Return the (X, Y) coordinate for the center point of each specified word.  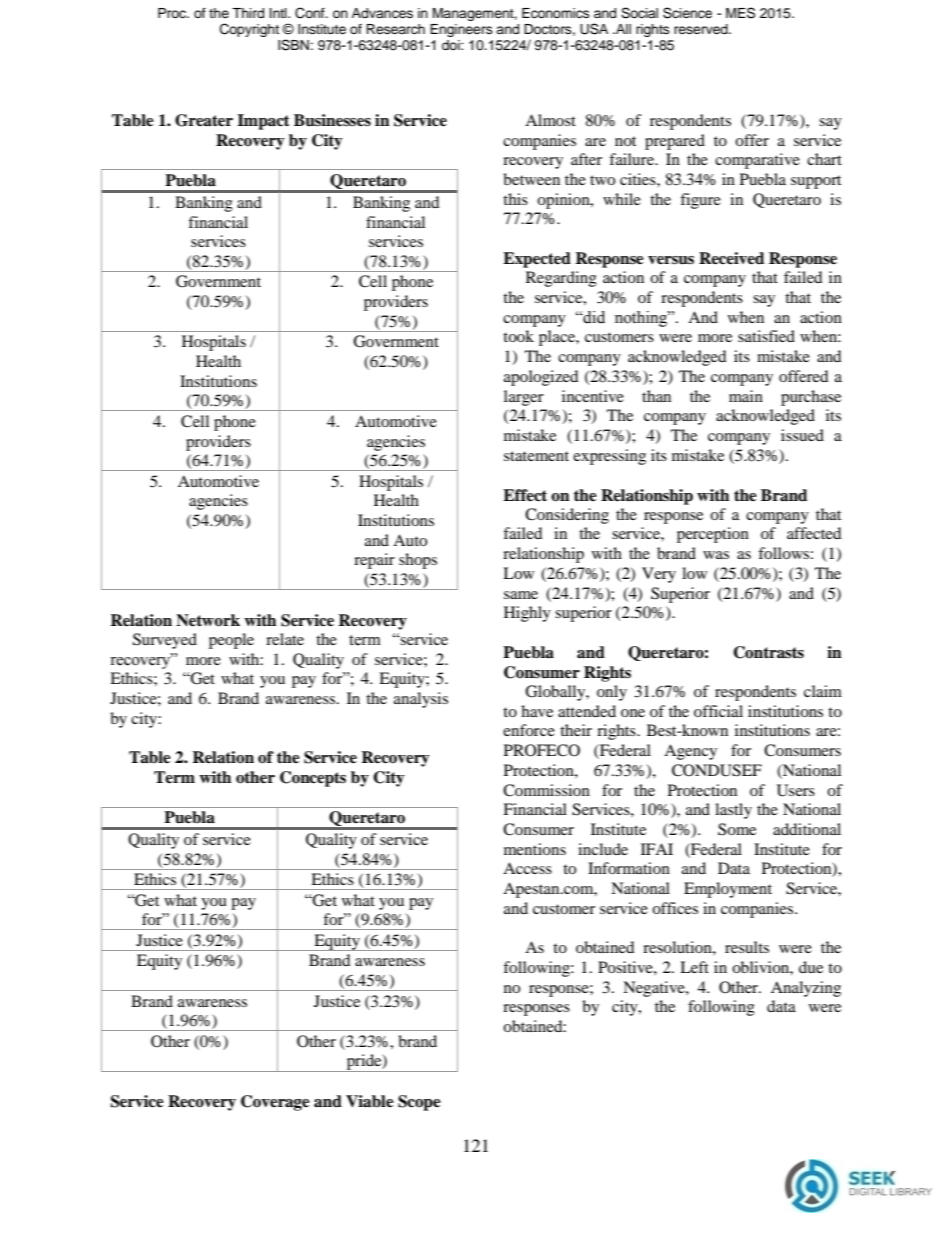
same (521, 595)
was (716, 555)
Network (208, 620)
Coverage (275, 1103)
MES (740, 13)
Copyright (249, 30)
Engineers (461, 30)
